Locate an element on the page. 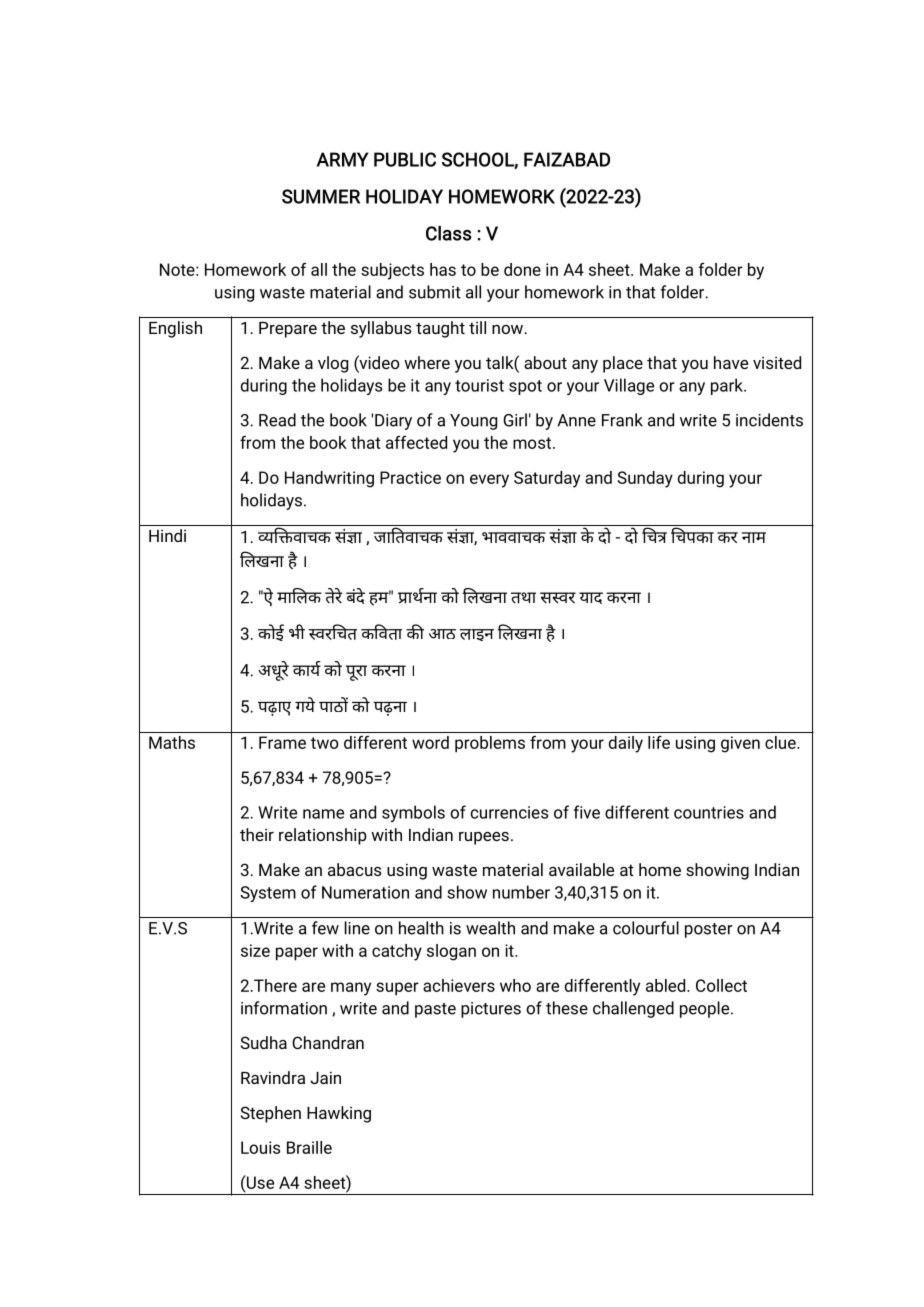 Image resolution: width=924 pixels, height=1307 pixels. given is located at coordinates (740, 744).
